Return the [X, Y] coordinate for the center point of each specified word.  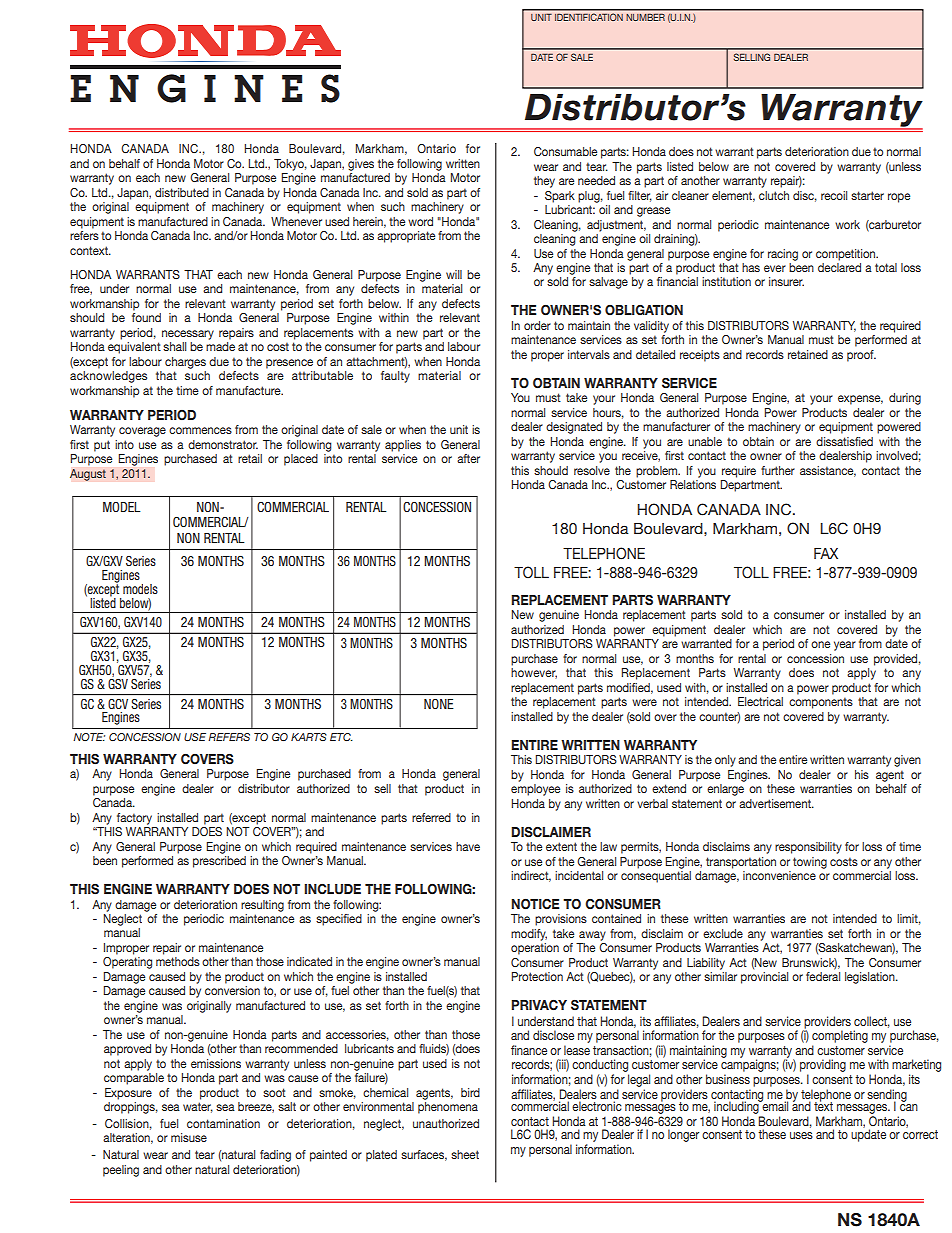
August [88, 475]
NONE [438, 704]
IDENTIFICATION [589, 17]
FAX [826, 553]
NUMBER [645, 17]
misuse [189, 1137]
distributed [182, 192]
